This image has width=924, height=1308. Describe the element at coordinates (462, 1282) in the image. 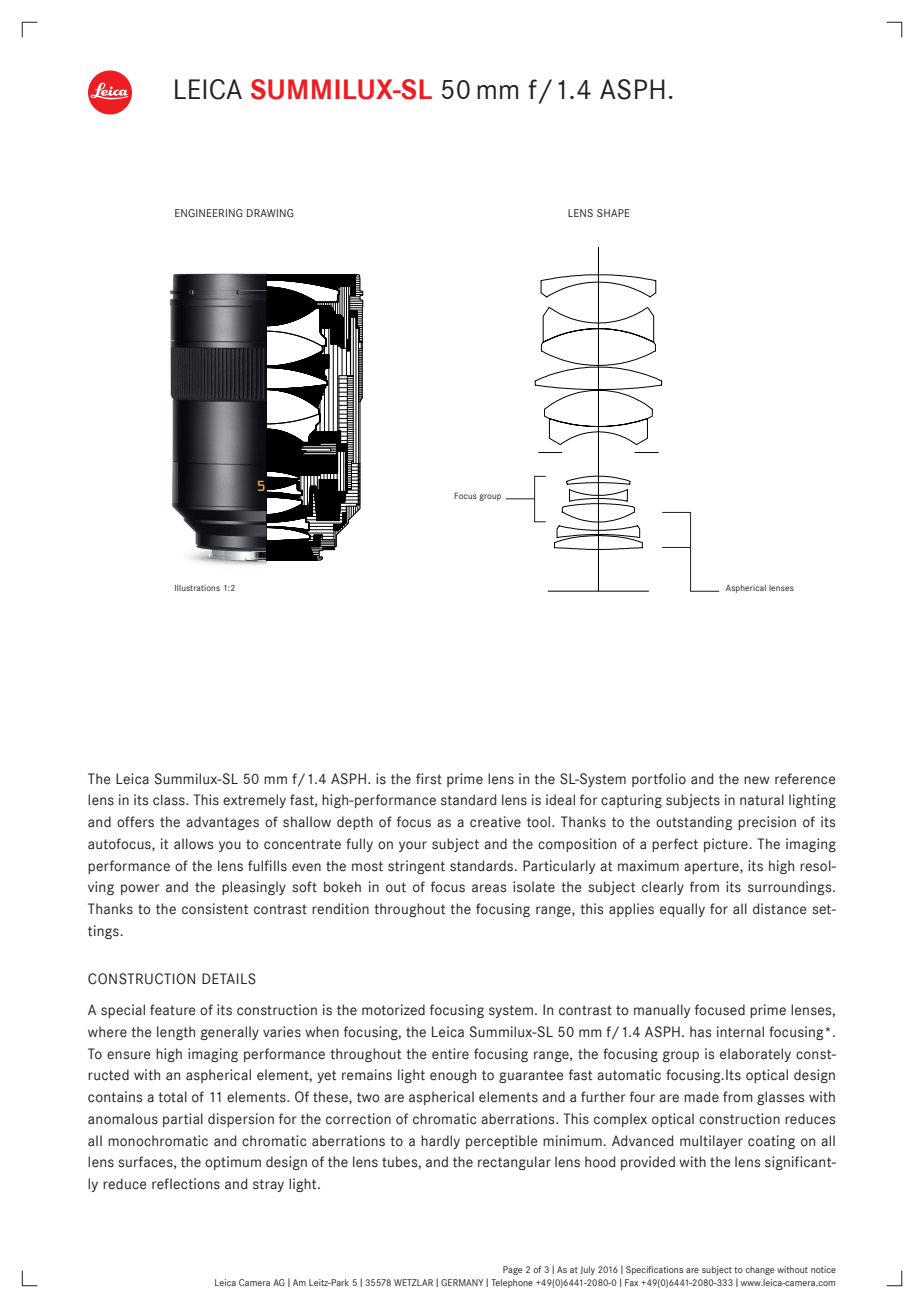

I see `GERMANY` at that location.
